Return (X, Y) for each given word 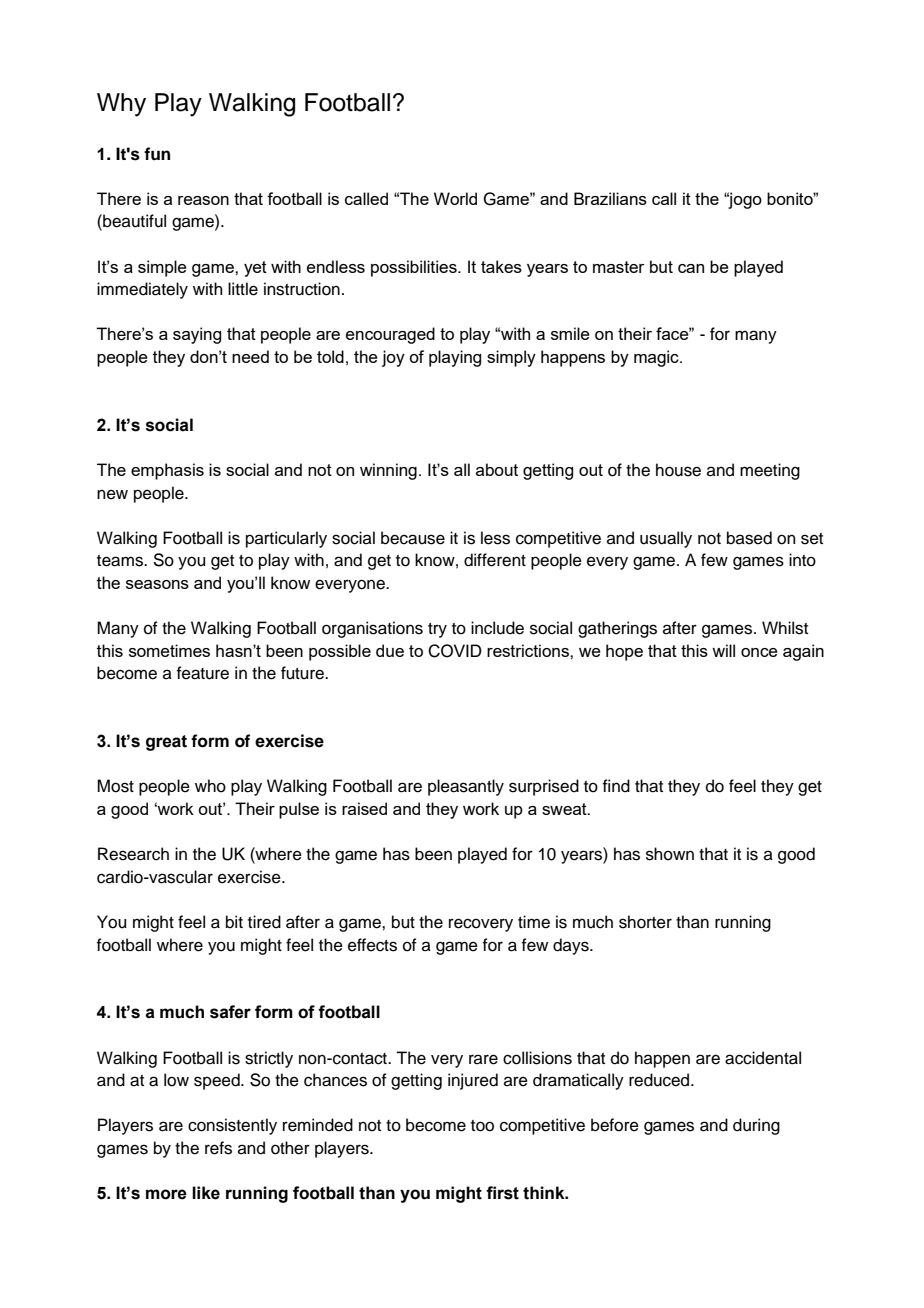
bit (234, 922)
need (250, 356)
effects (372, 945)
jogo (744, 200)
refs (218, 1148)
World (455, 198)
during (756, 1126)
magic (657, 358)
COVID (455, 651)
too (482, 1126)
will (723, 650)
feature (202, 673)
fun (157, 154)
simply (511, 358)
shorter (645, 922)
